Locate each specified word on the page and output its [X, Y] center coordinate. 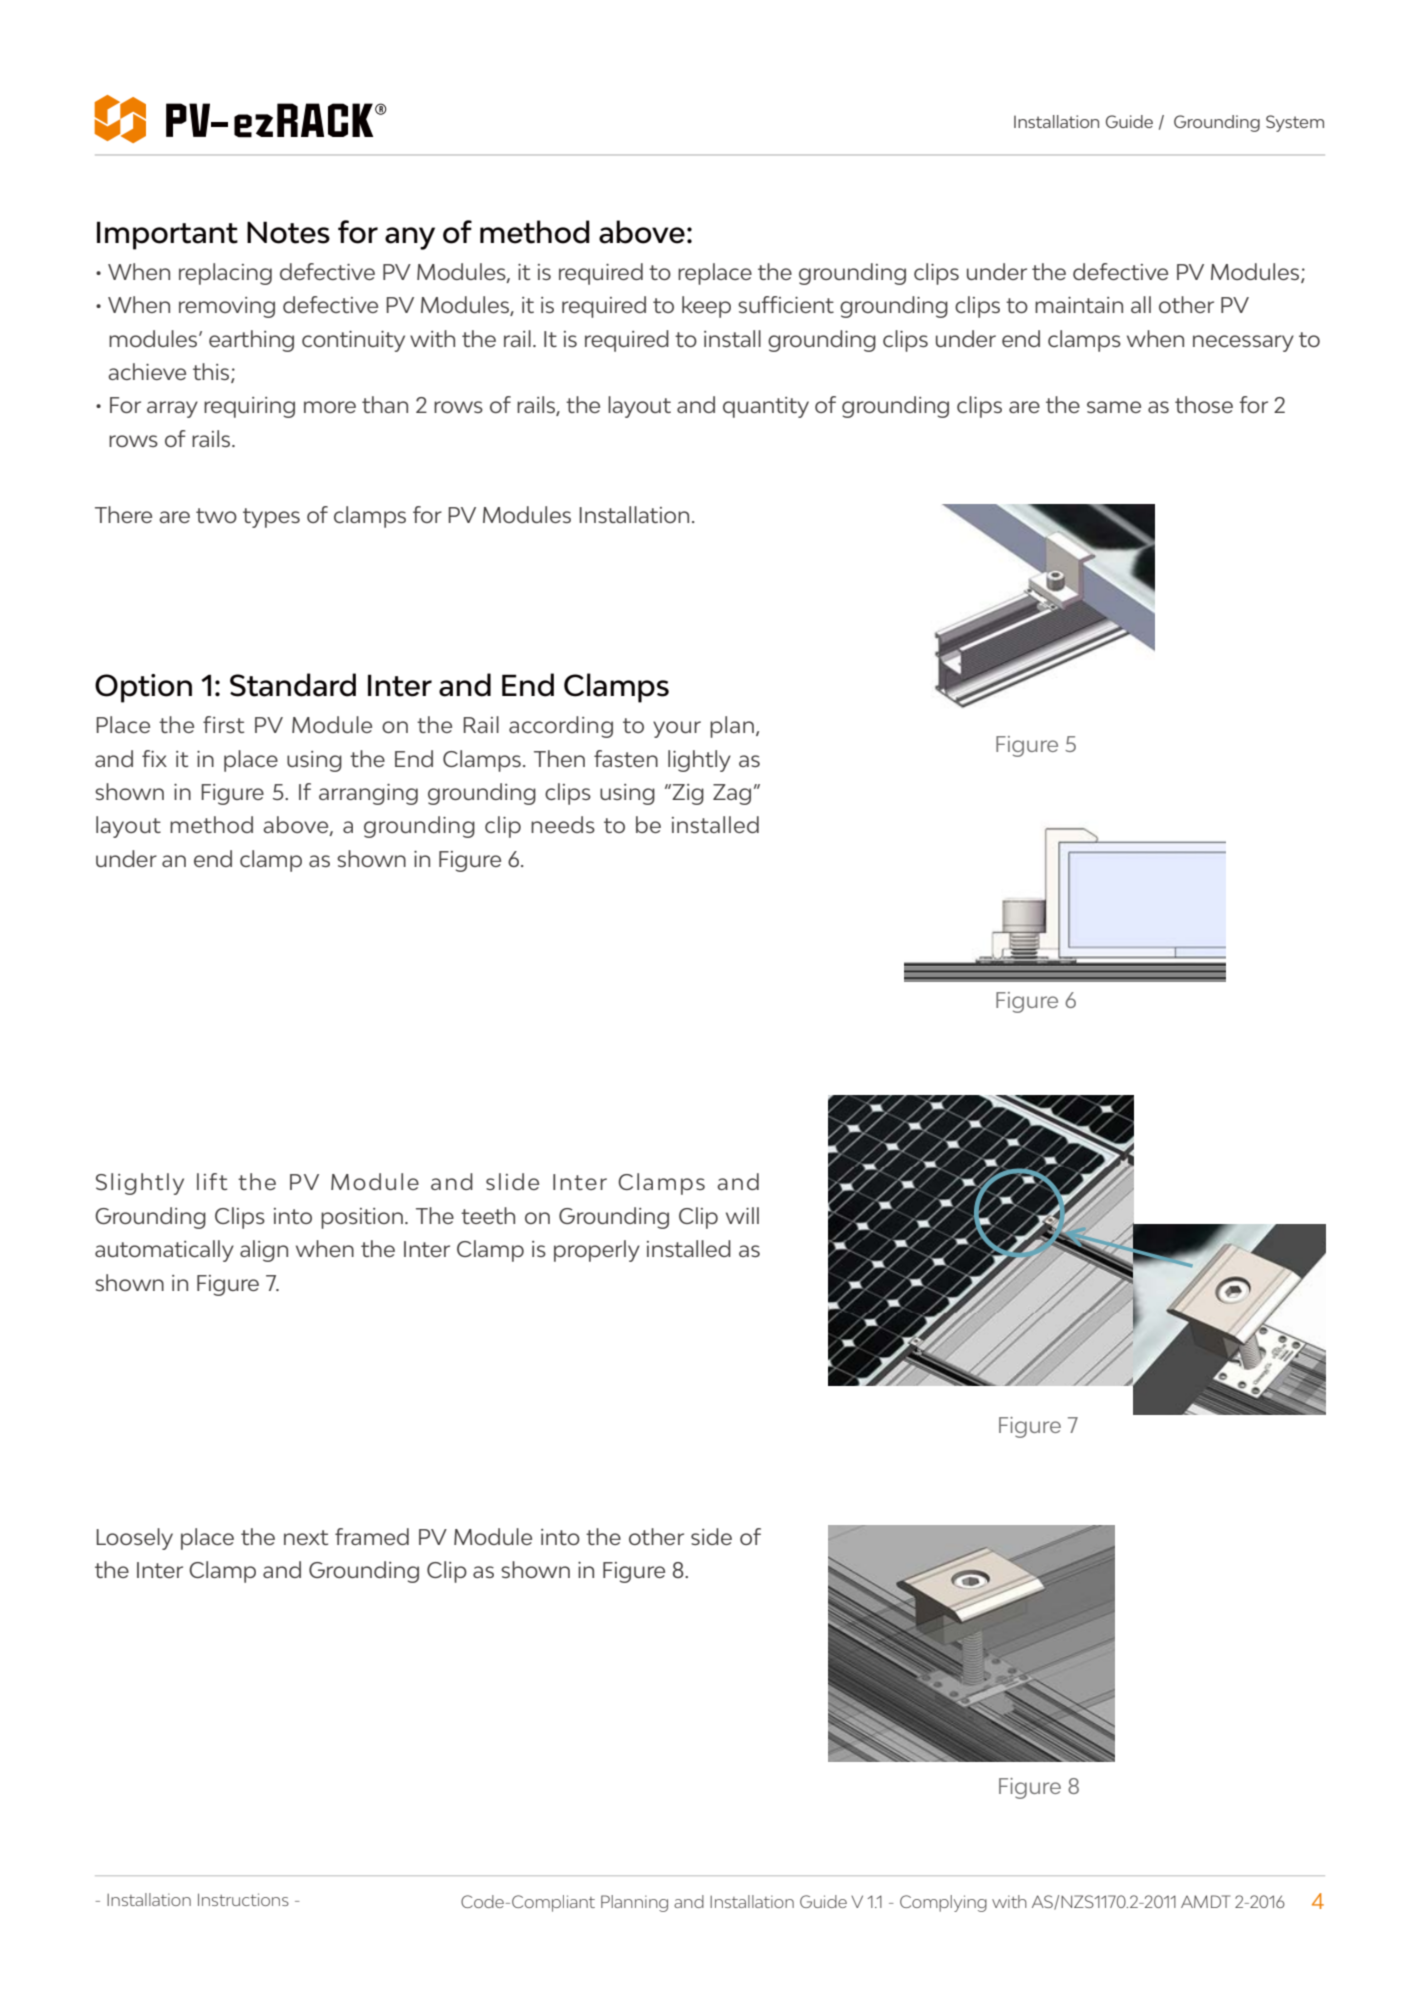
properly [597, 1251]
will [742, 1215]
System [1295, 123]
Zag [732, 794]
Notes [288, 232]
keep [706, 307]
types [271, 518]
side [711, 1536]
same [1114, 407]
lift [212, 1181]
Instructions [243, 1899]
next [306, 1537]
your [677, 729]
